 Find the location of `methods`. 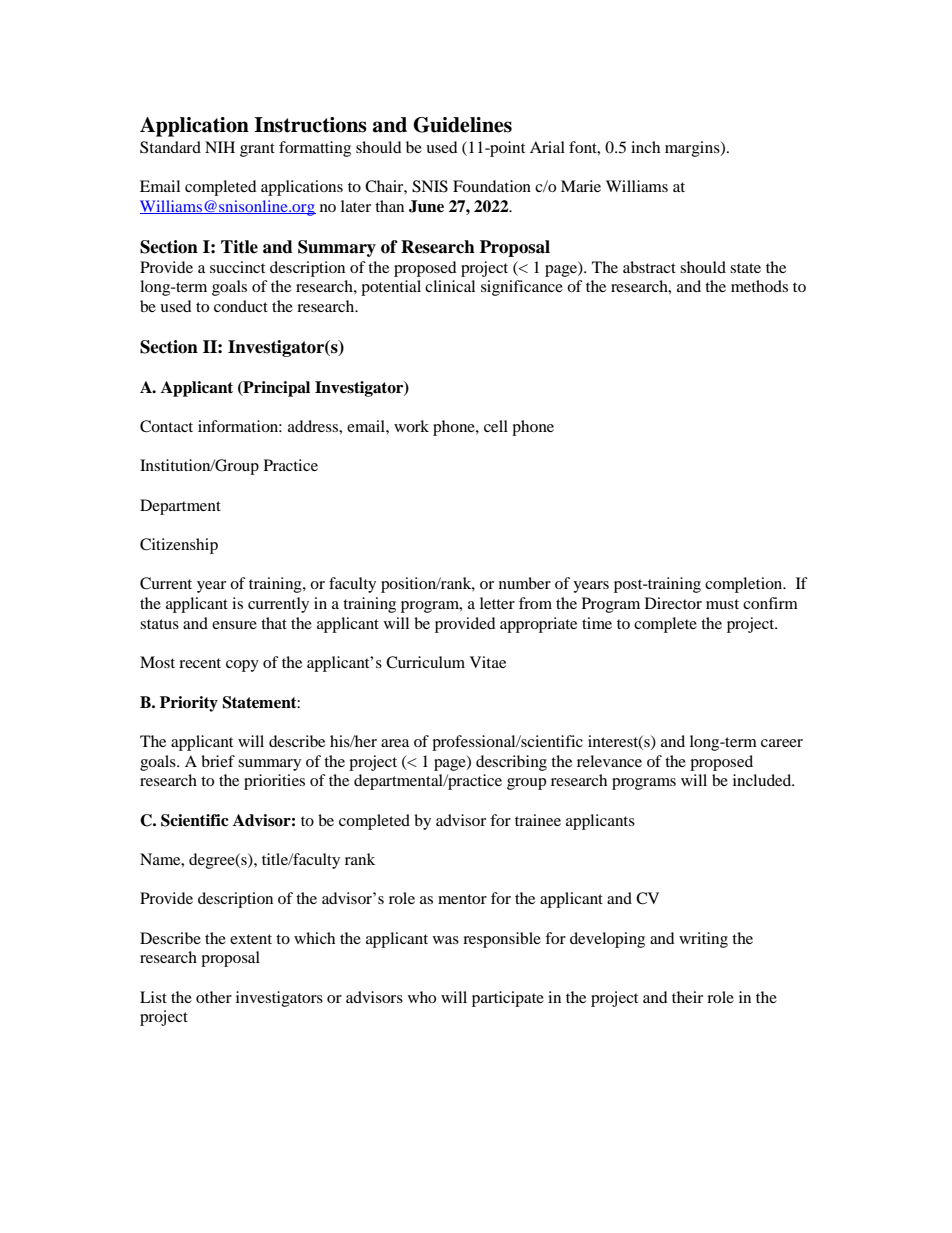

methods is located at coordinates (759, 286).
